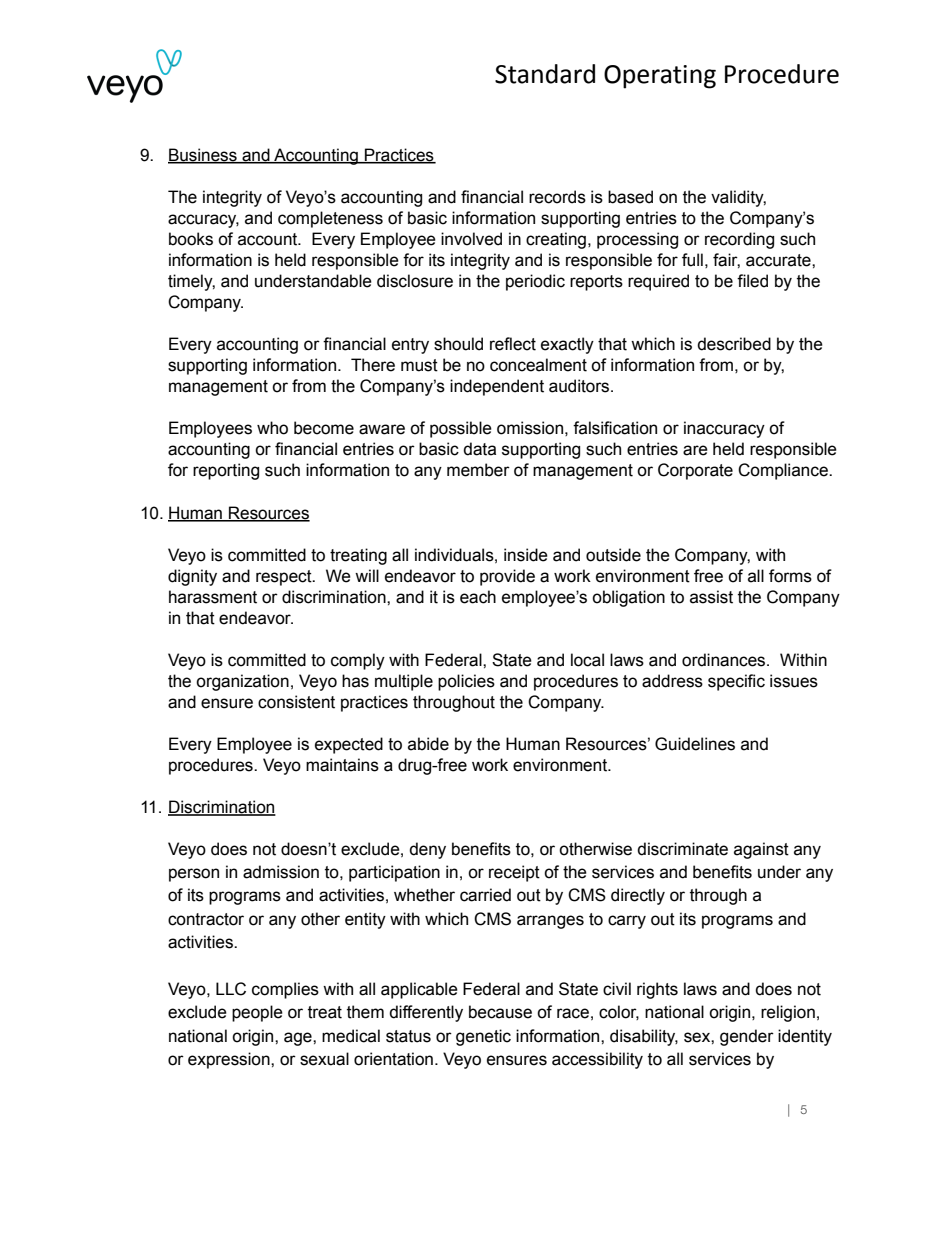 The image size is (952, 1233). Describe the element at coordinates (483, 1037) in the page. I see `genetic` at that location.
